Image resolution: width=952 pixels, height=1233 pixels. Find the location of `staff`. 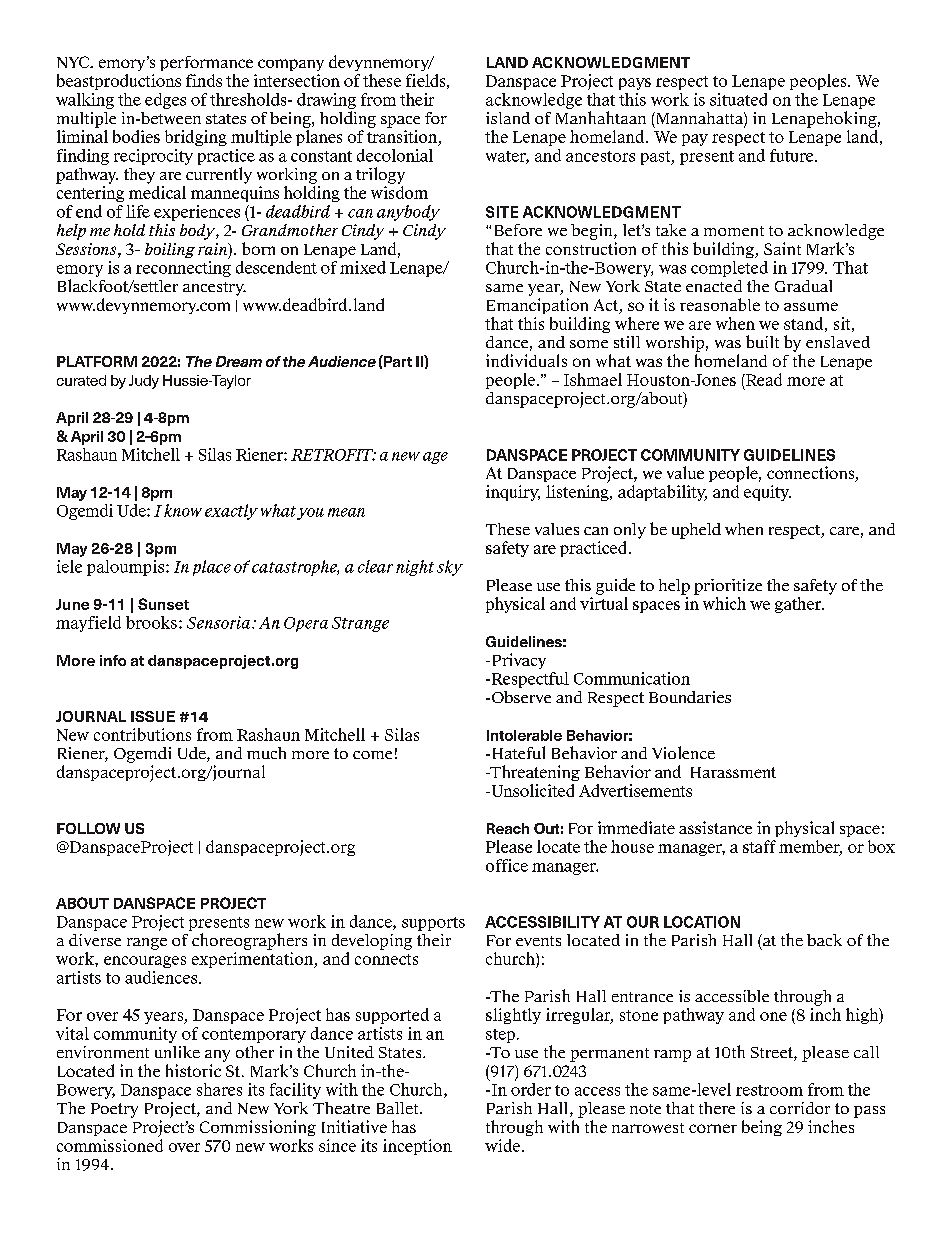

staff is located at coordinates (759, 846).
